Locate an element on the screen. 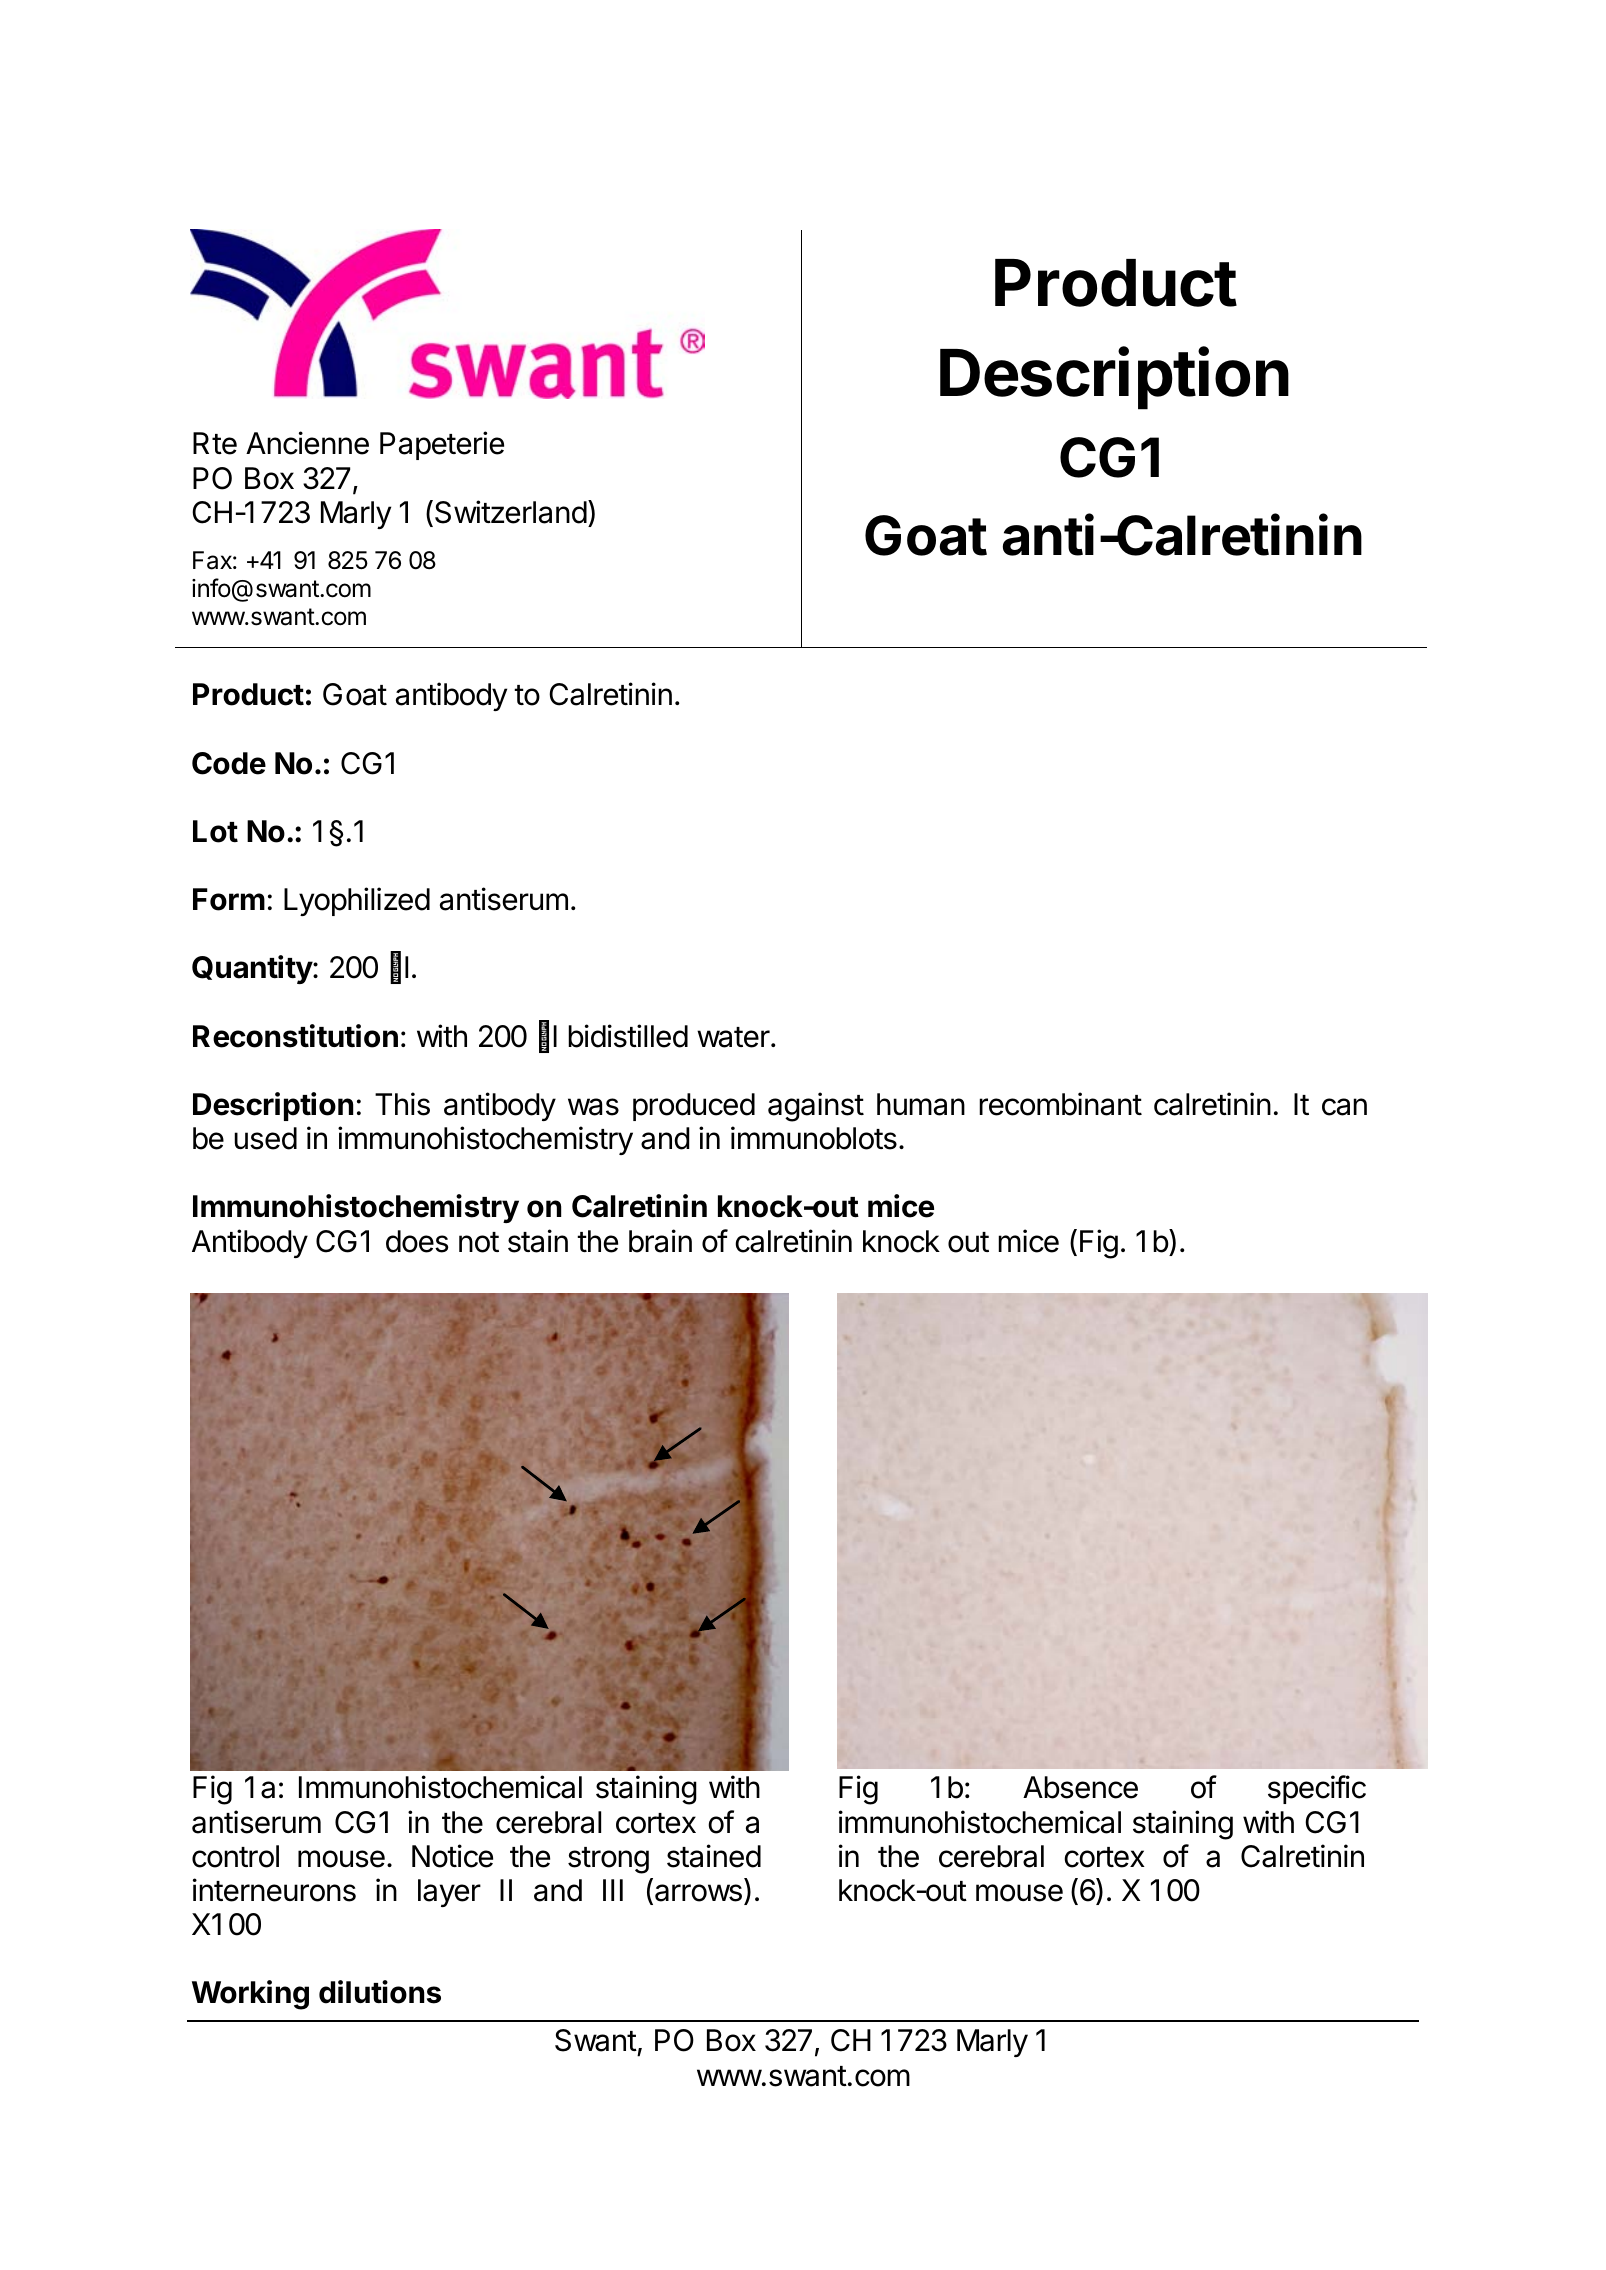  dilutions is located at coordinates (380, 1992).
